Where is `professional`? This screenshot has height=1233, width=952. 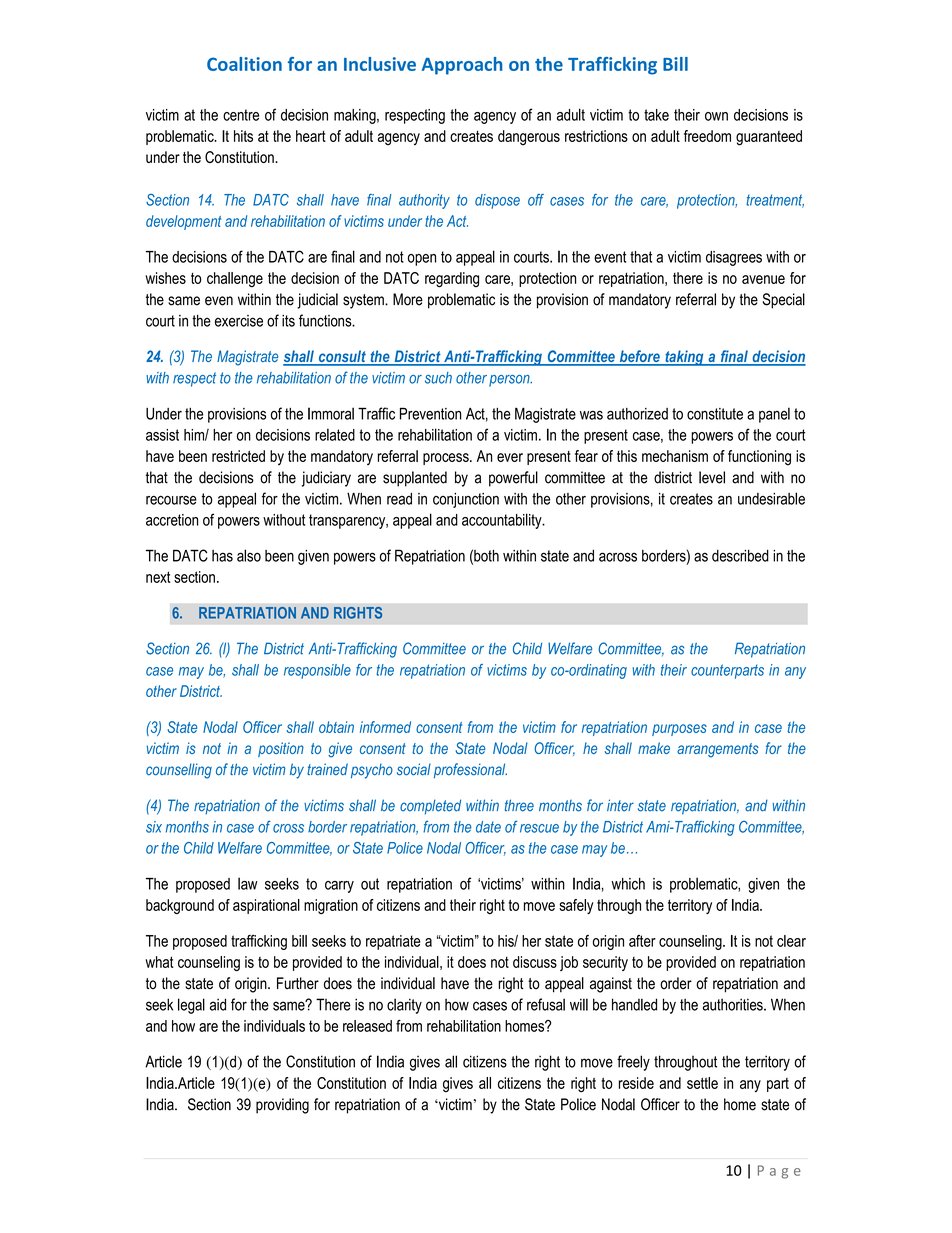 professional is located at coordinates (470, 770).
